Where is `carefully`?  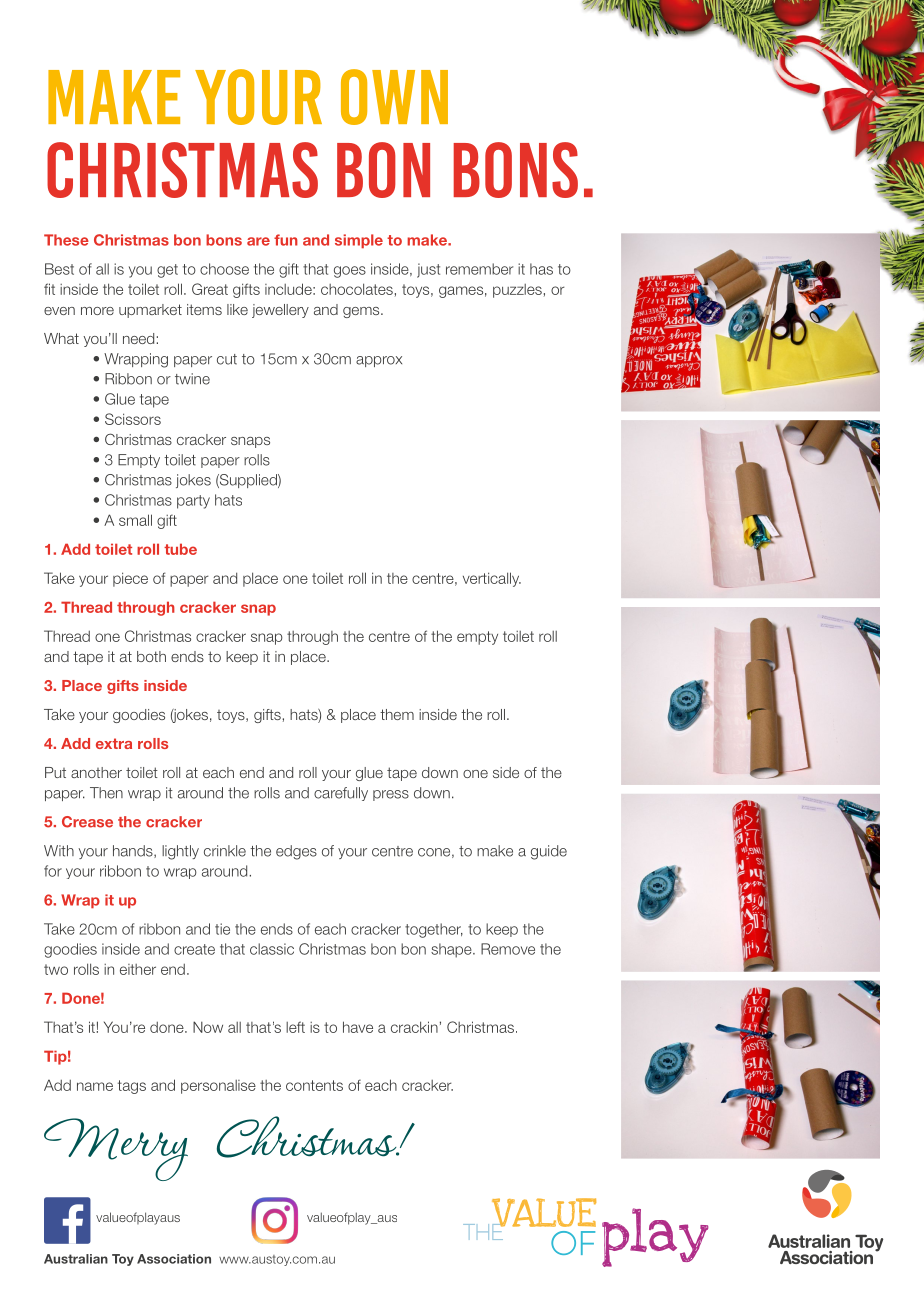 carefully is located at coordinates (341, 794).
